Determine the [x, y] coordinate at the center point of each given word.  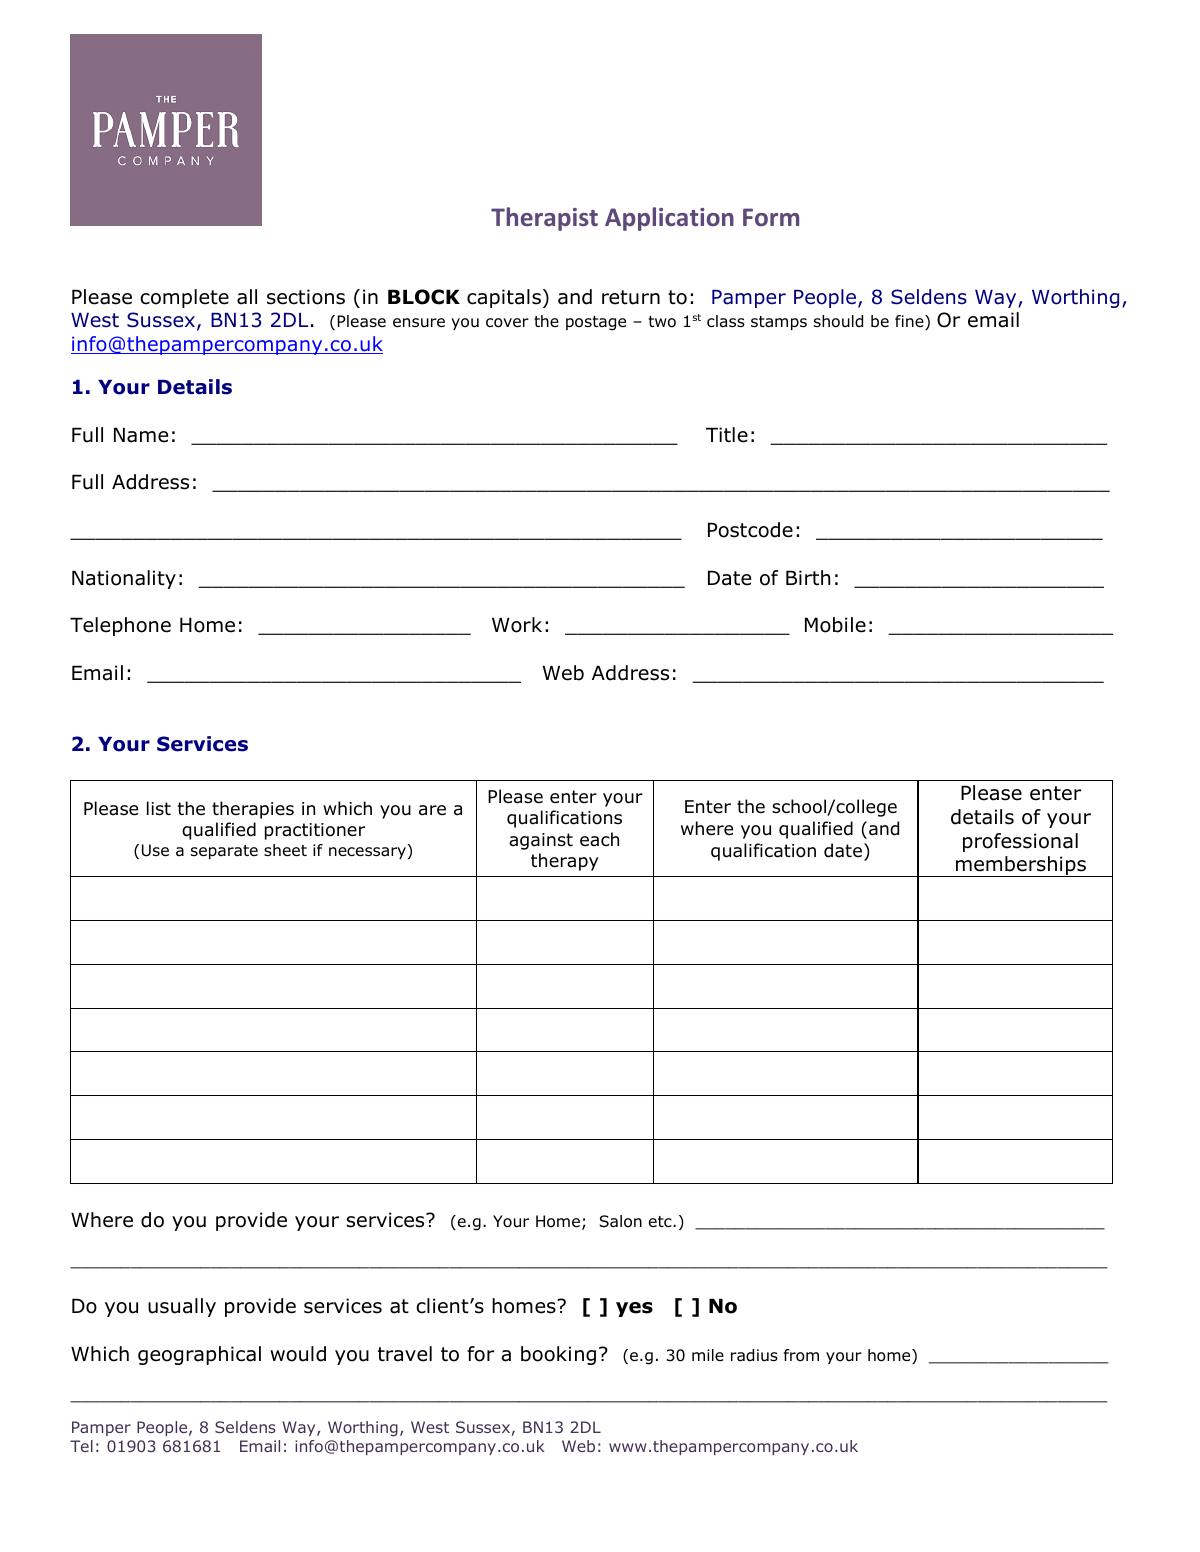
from [801, 1355]
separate [224, 852]
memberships [1021, 866]
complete [184, 298]
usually [182, 1307]
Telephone [120, 626]
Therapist [544, 219]
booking [558, 1355]
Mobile [835, 625]
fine [910, 322]
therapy [564, 862]
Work [517, 625]
